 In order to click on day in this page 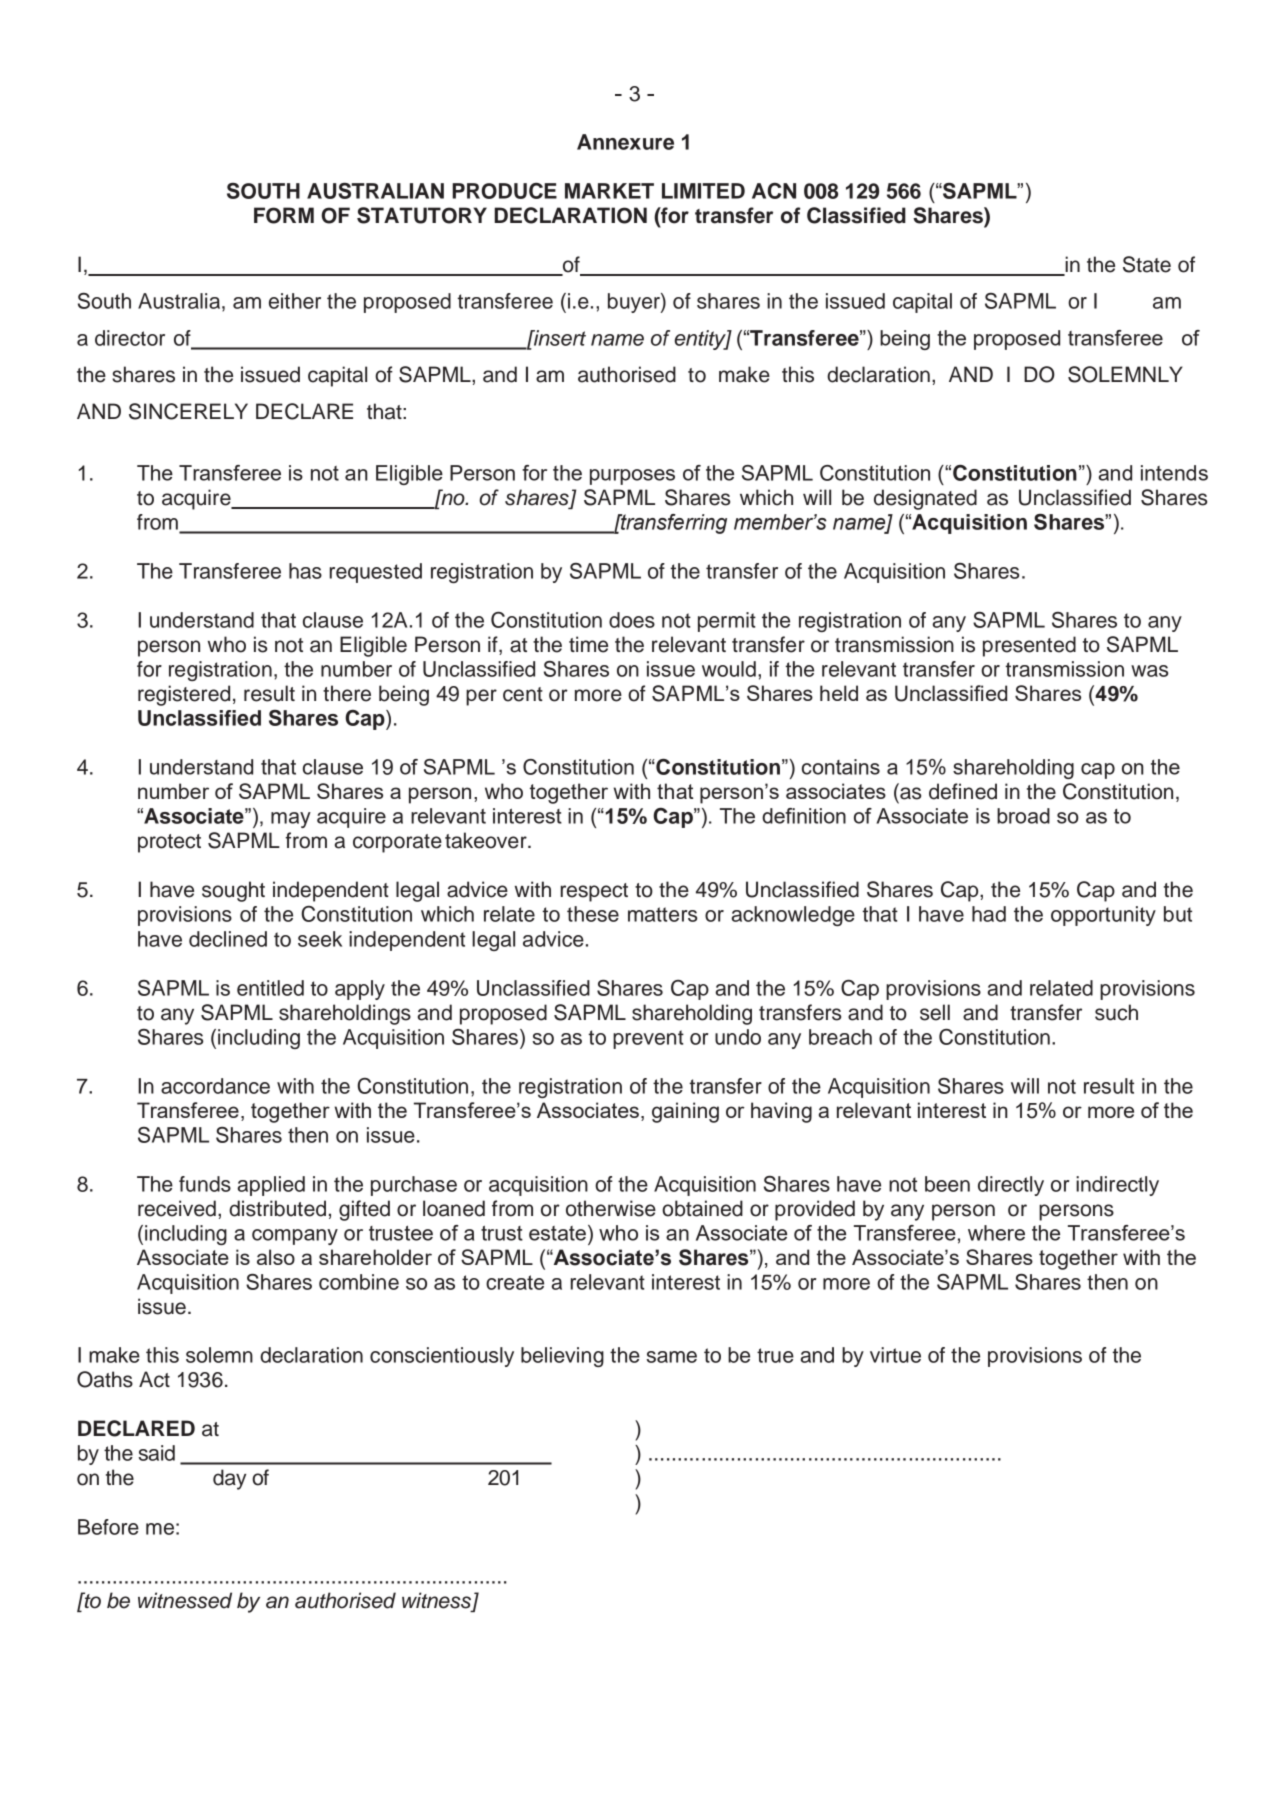, I will do `click(229, 1479)`.
